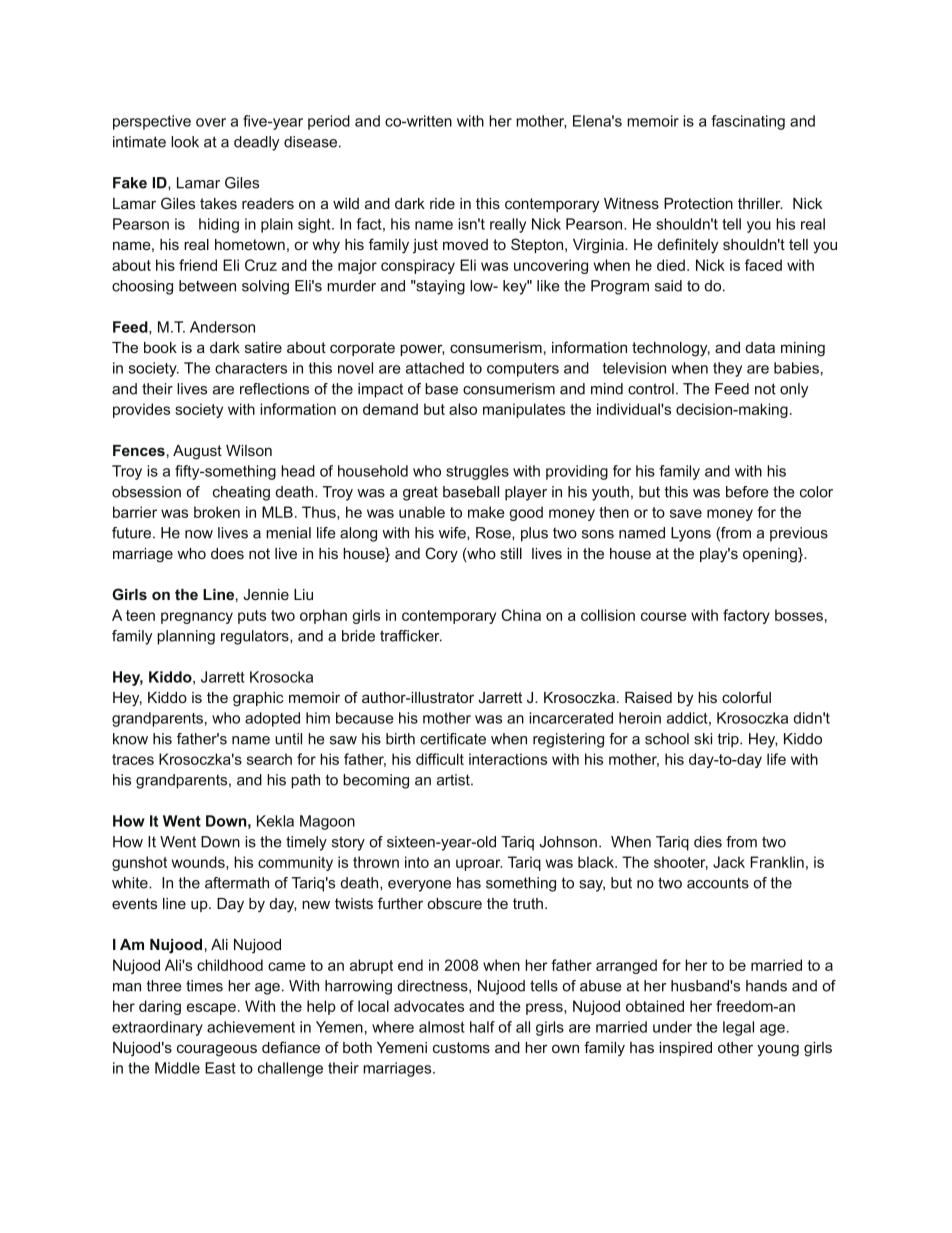  Describe the element at coordinates (727, 369) in the screenshot. I see `they` at that location.
